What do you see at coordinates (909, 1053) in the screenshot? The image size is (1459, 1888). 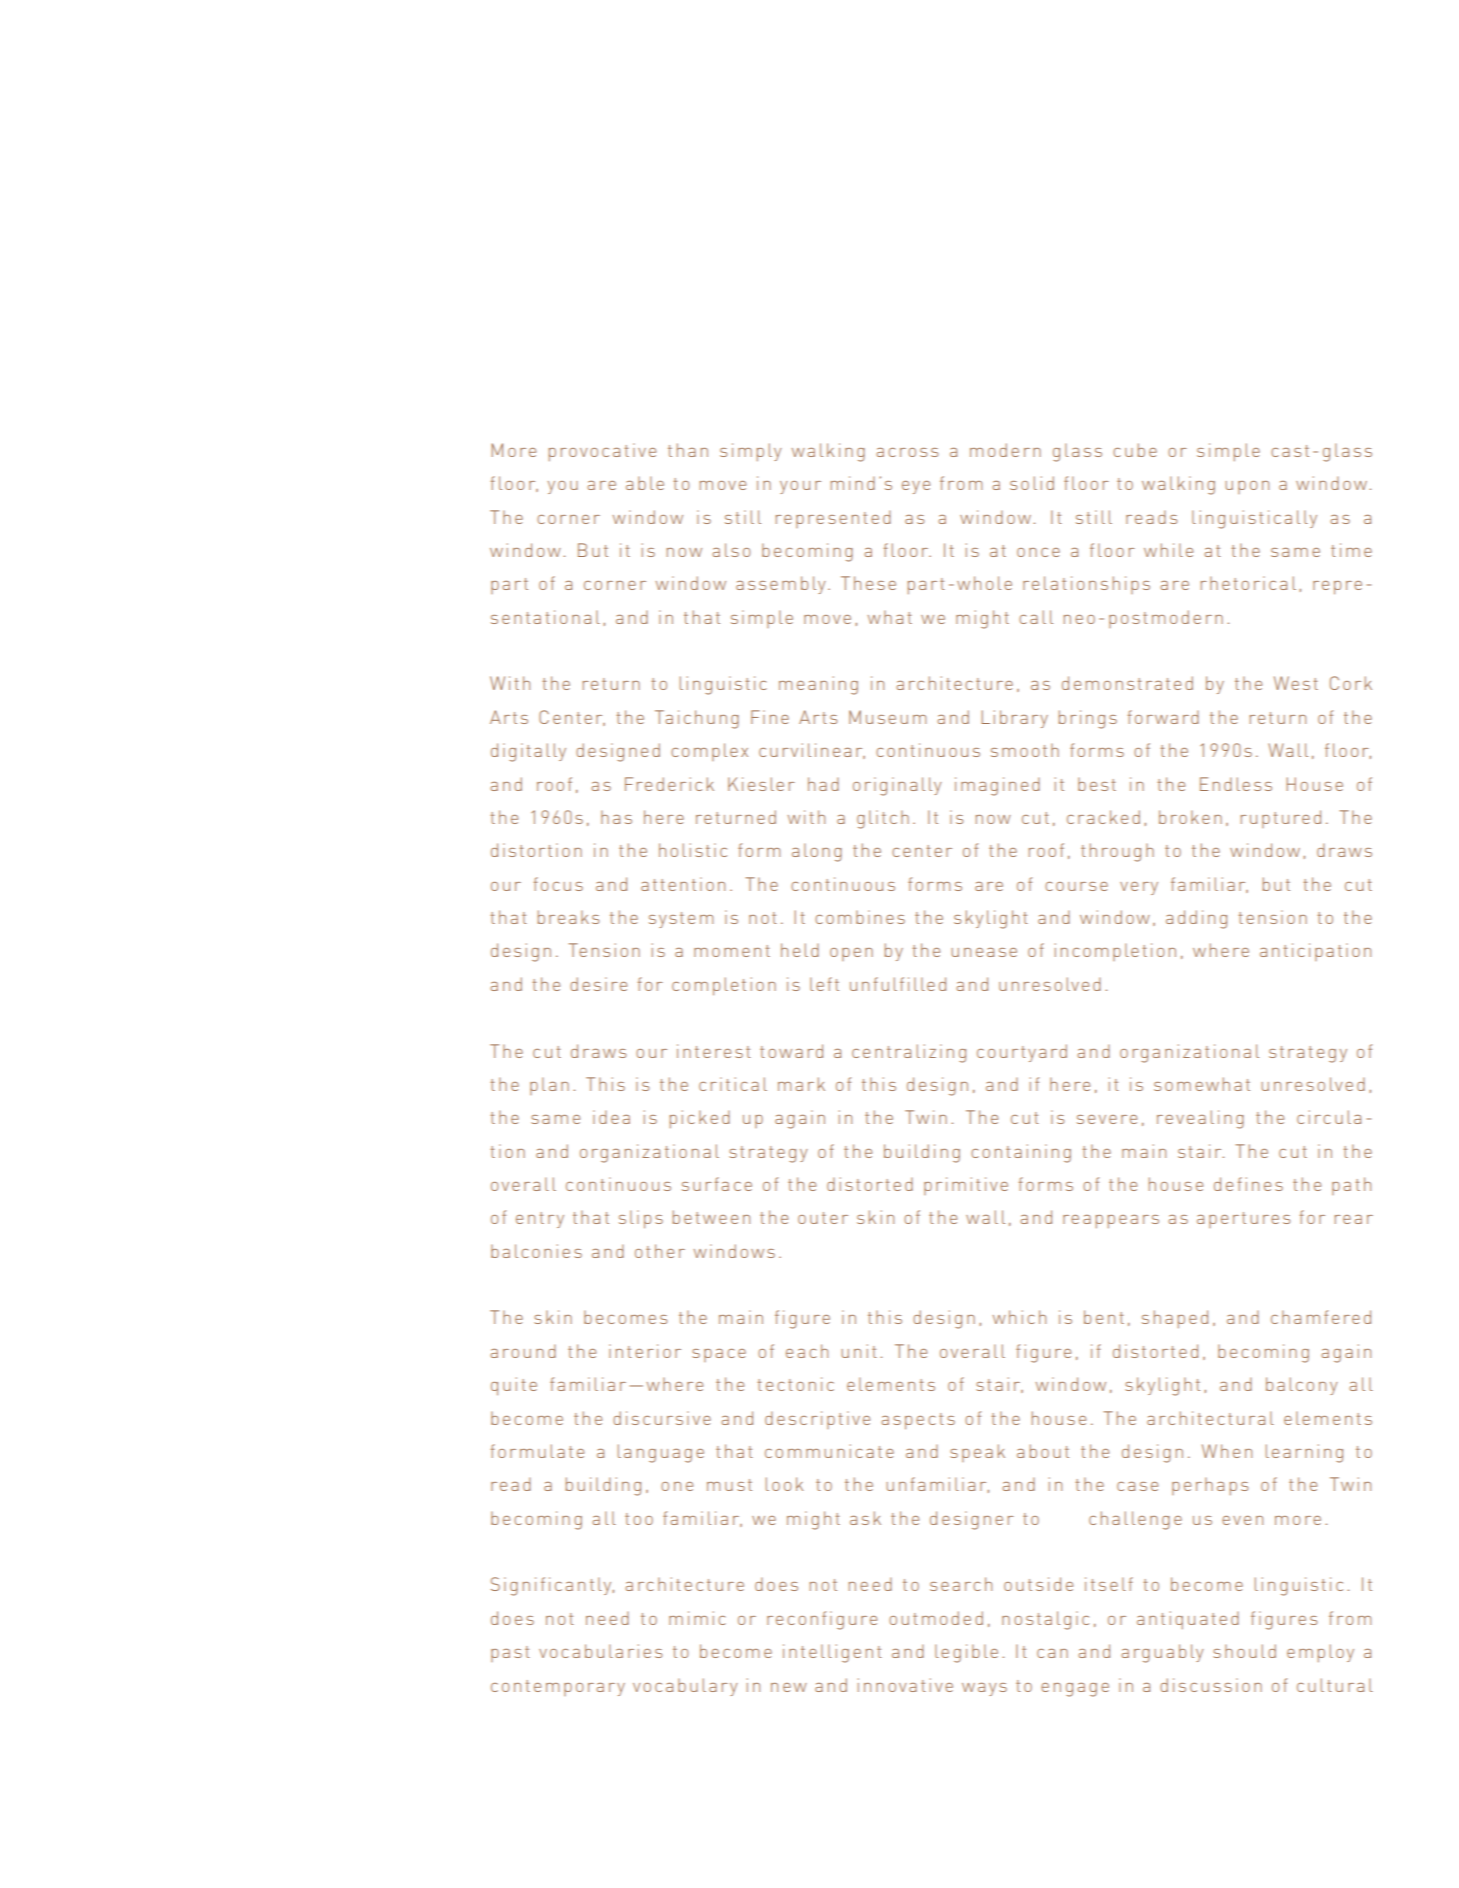 I see `centralizing` at bounding box center [909, 1053].
